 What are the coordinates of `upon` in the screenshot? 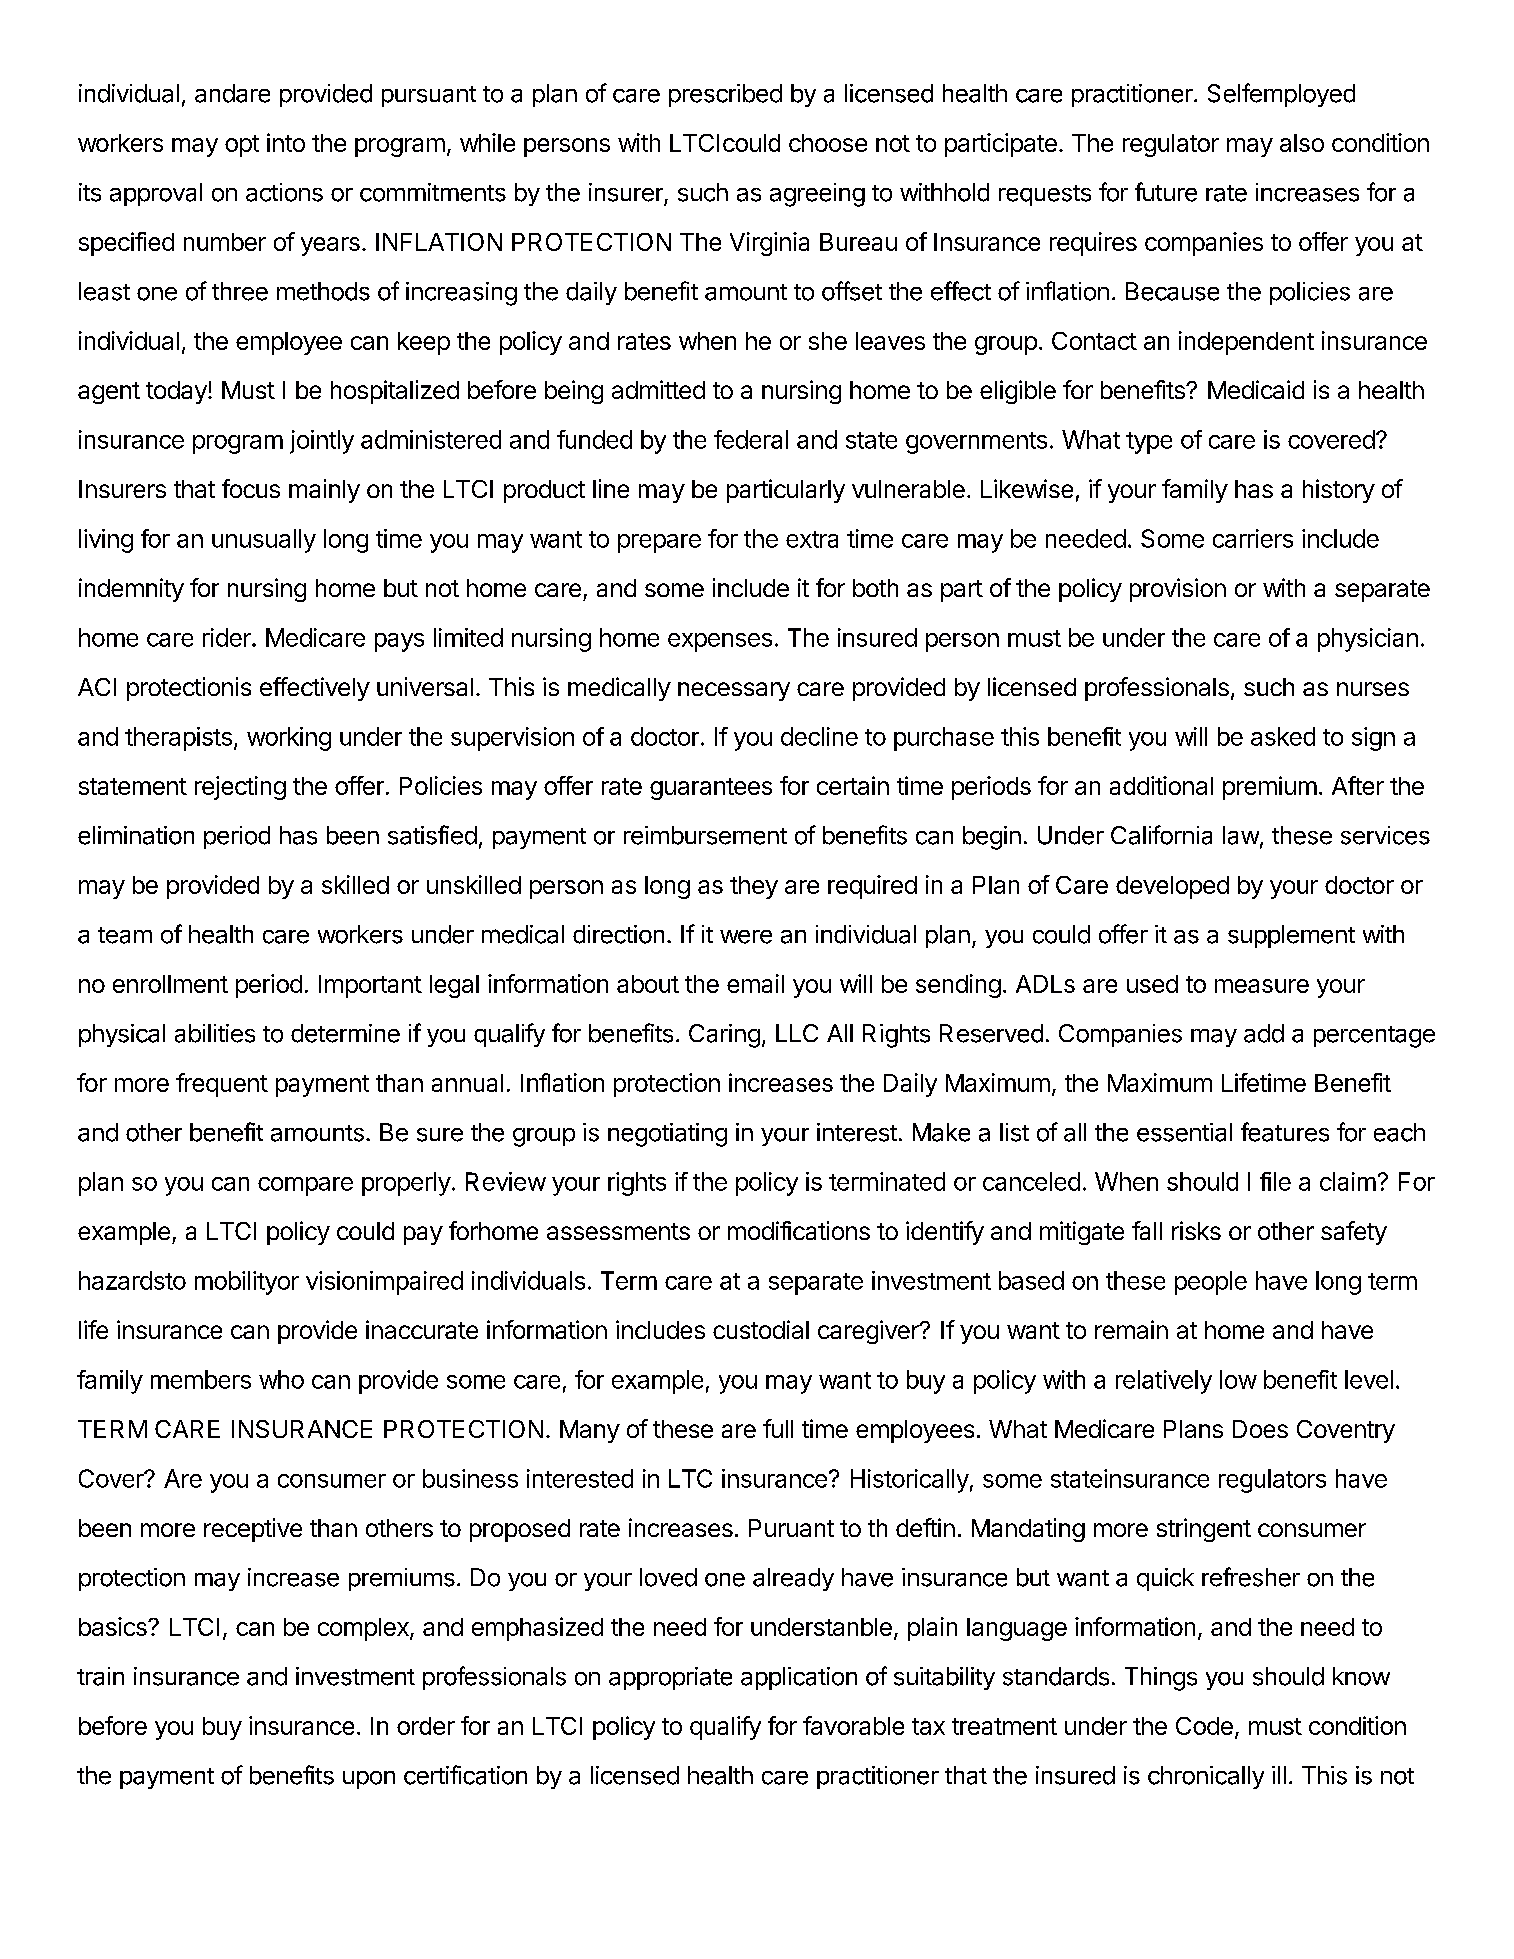 It's located at (369, 1780).
